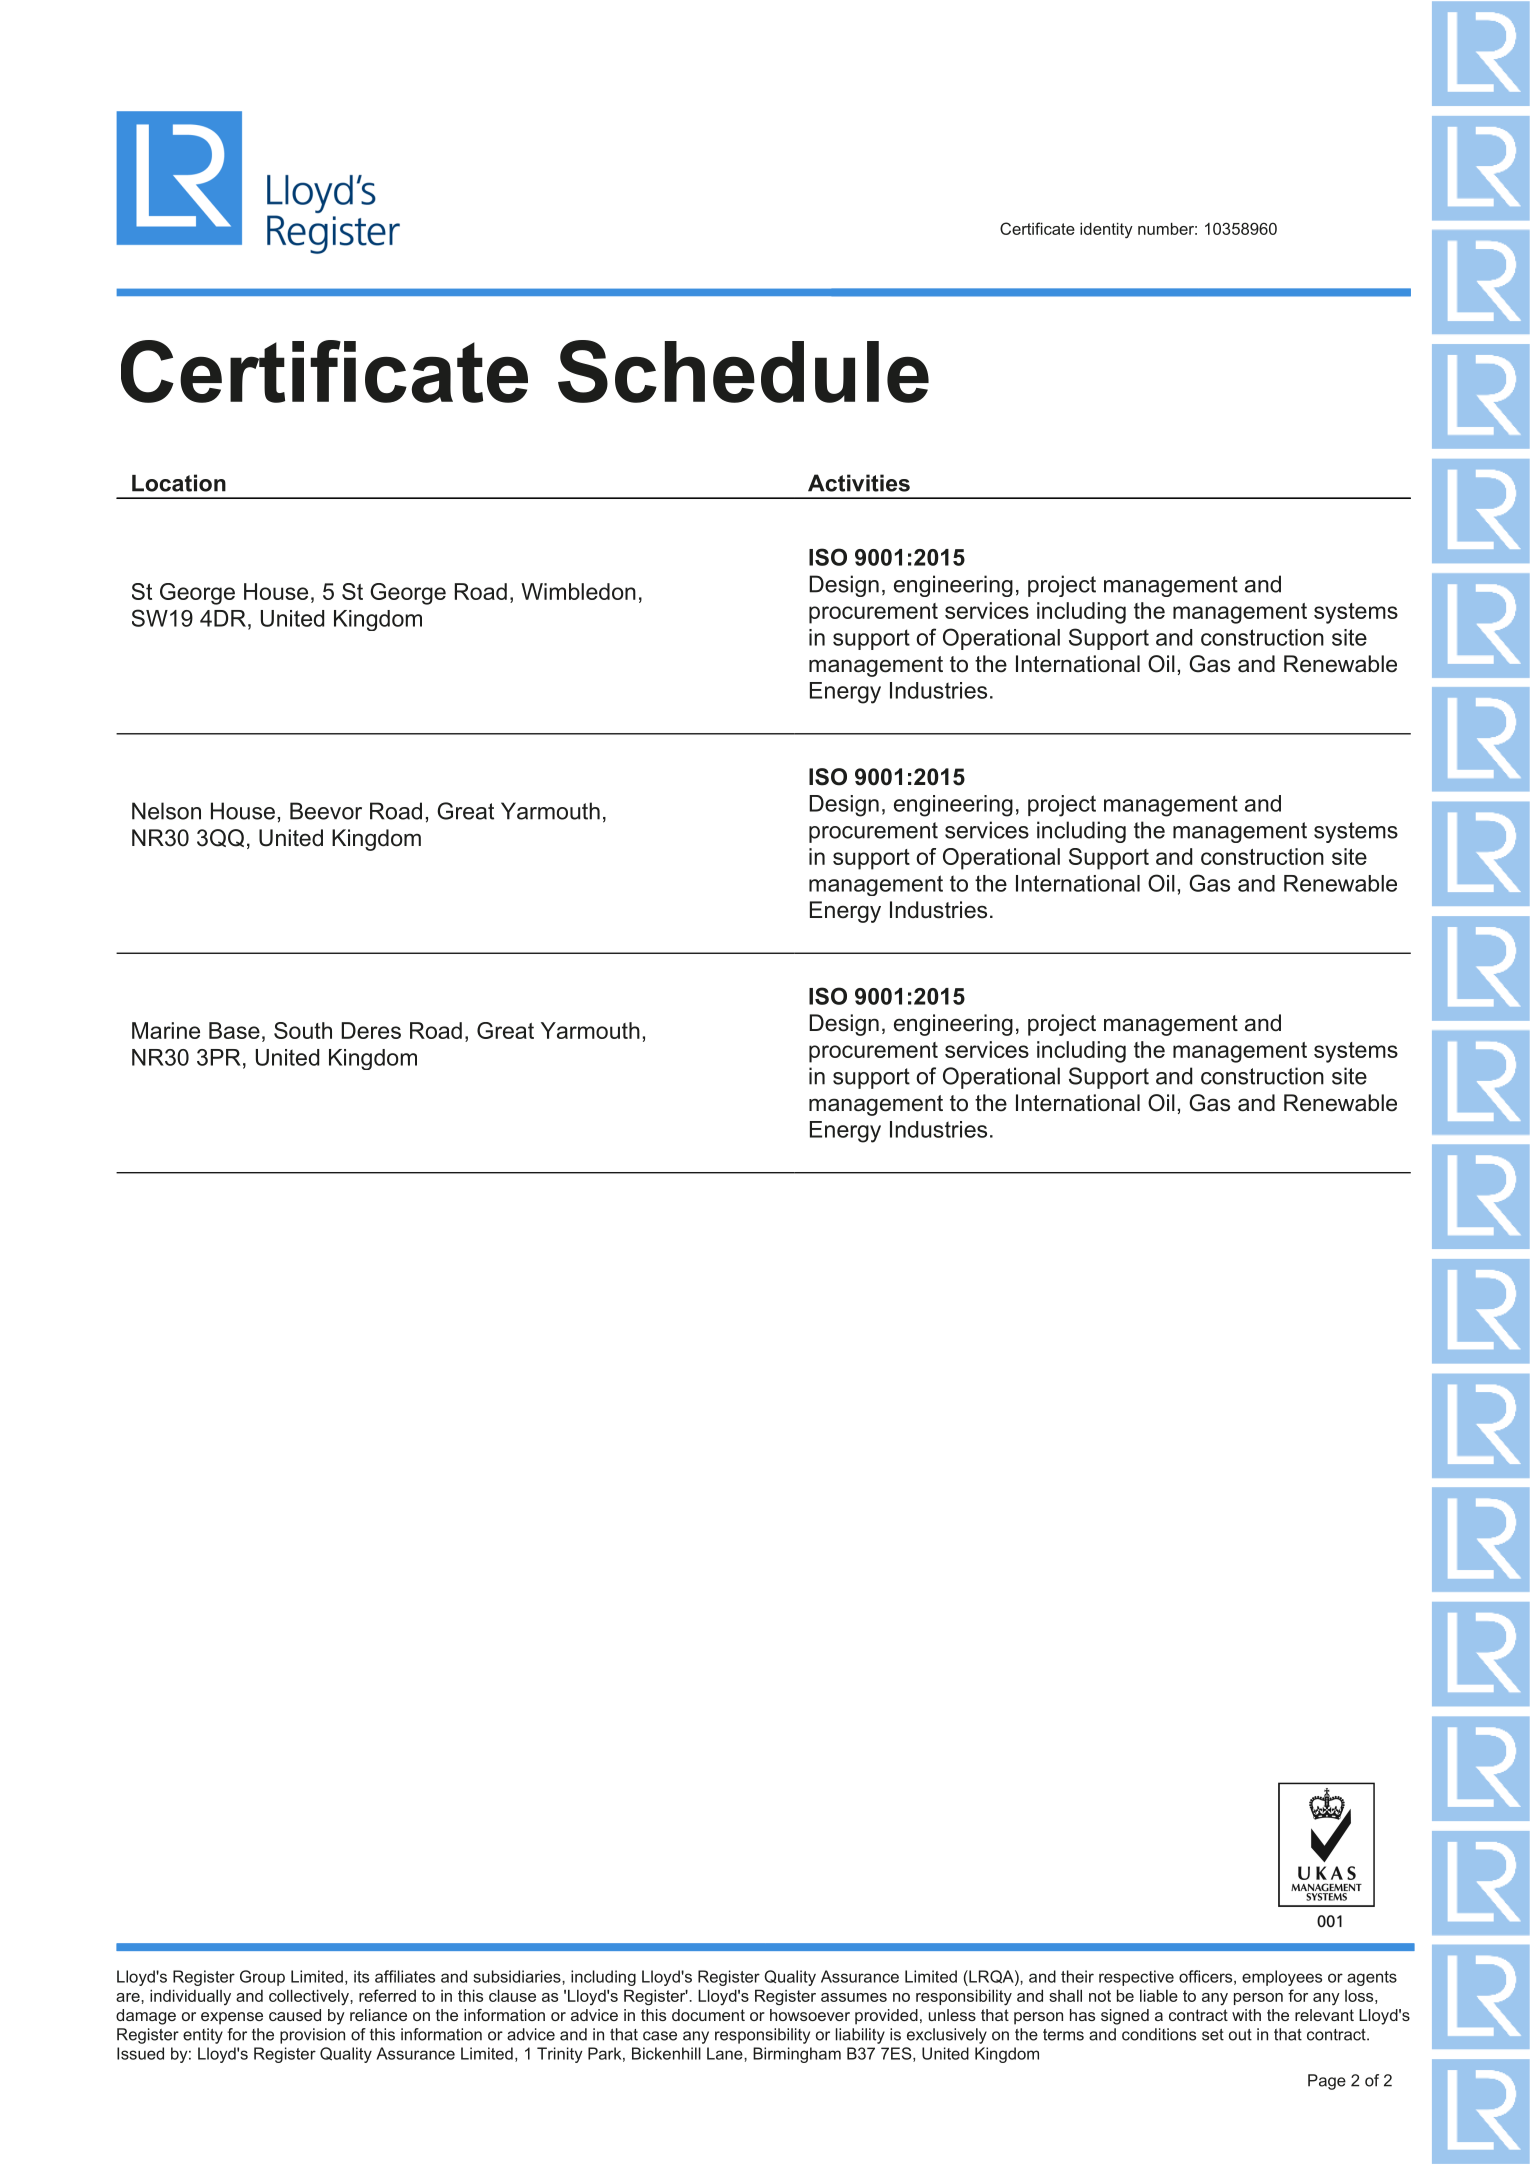 The image size is (1531, 2165). What do you see at coordinates (1282, 1978) in the screenshot?
I see `employees` at bounding box center [1282, 1978].
